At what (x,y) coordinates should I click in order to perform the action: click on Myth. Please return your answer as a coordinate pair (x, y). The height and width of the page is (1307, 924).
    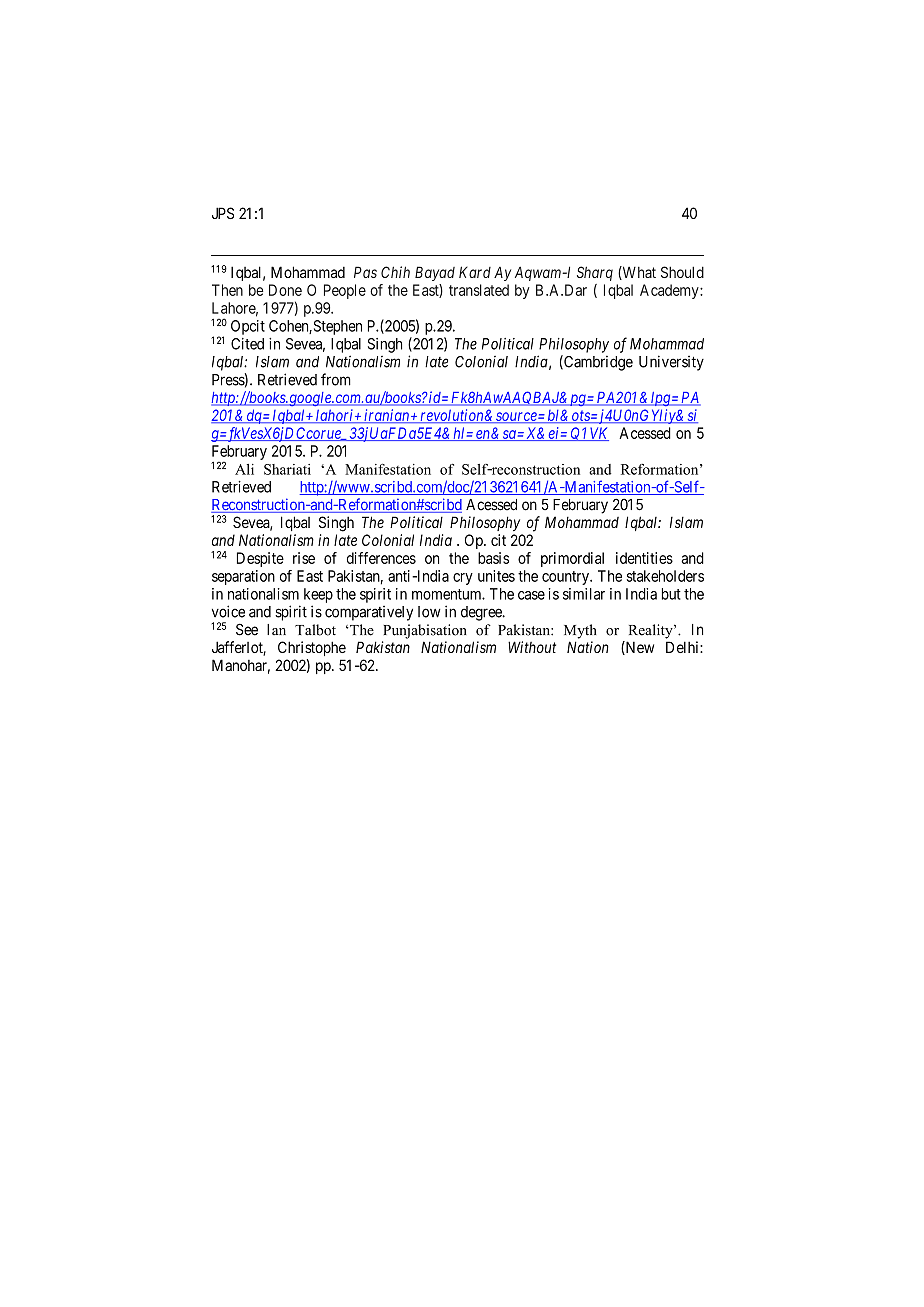
    Looking at the image, I should click on (580, 631).
